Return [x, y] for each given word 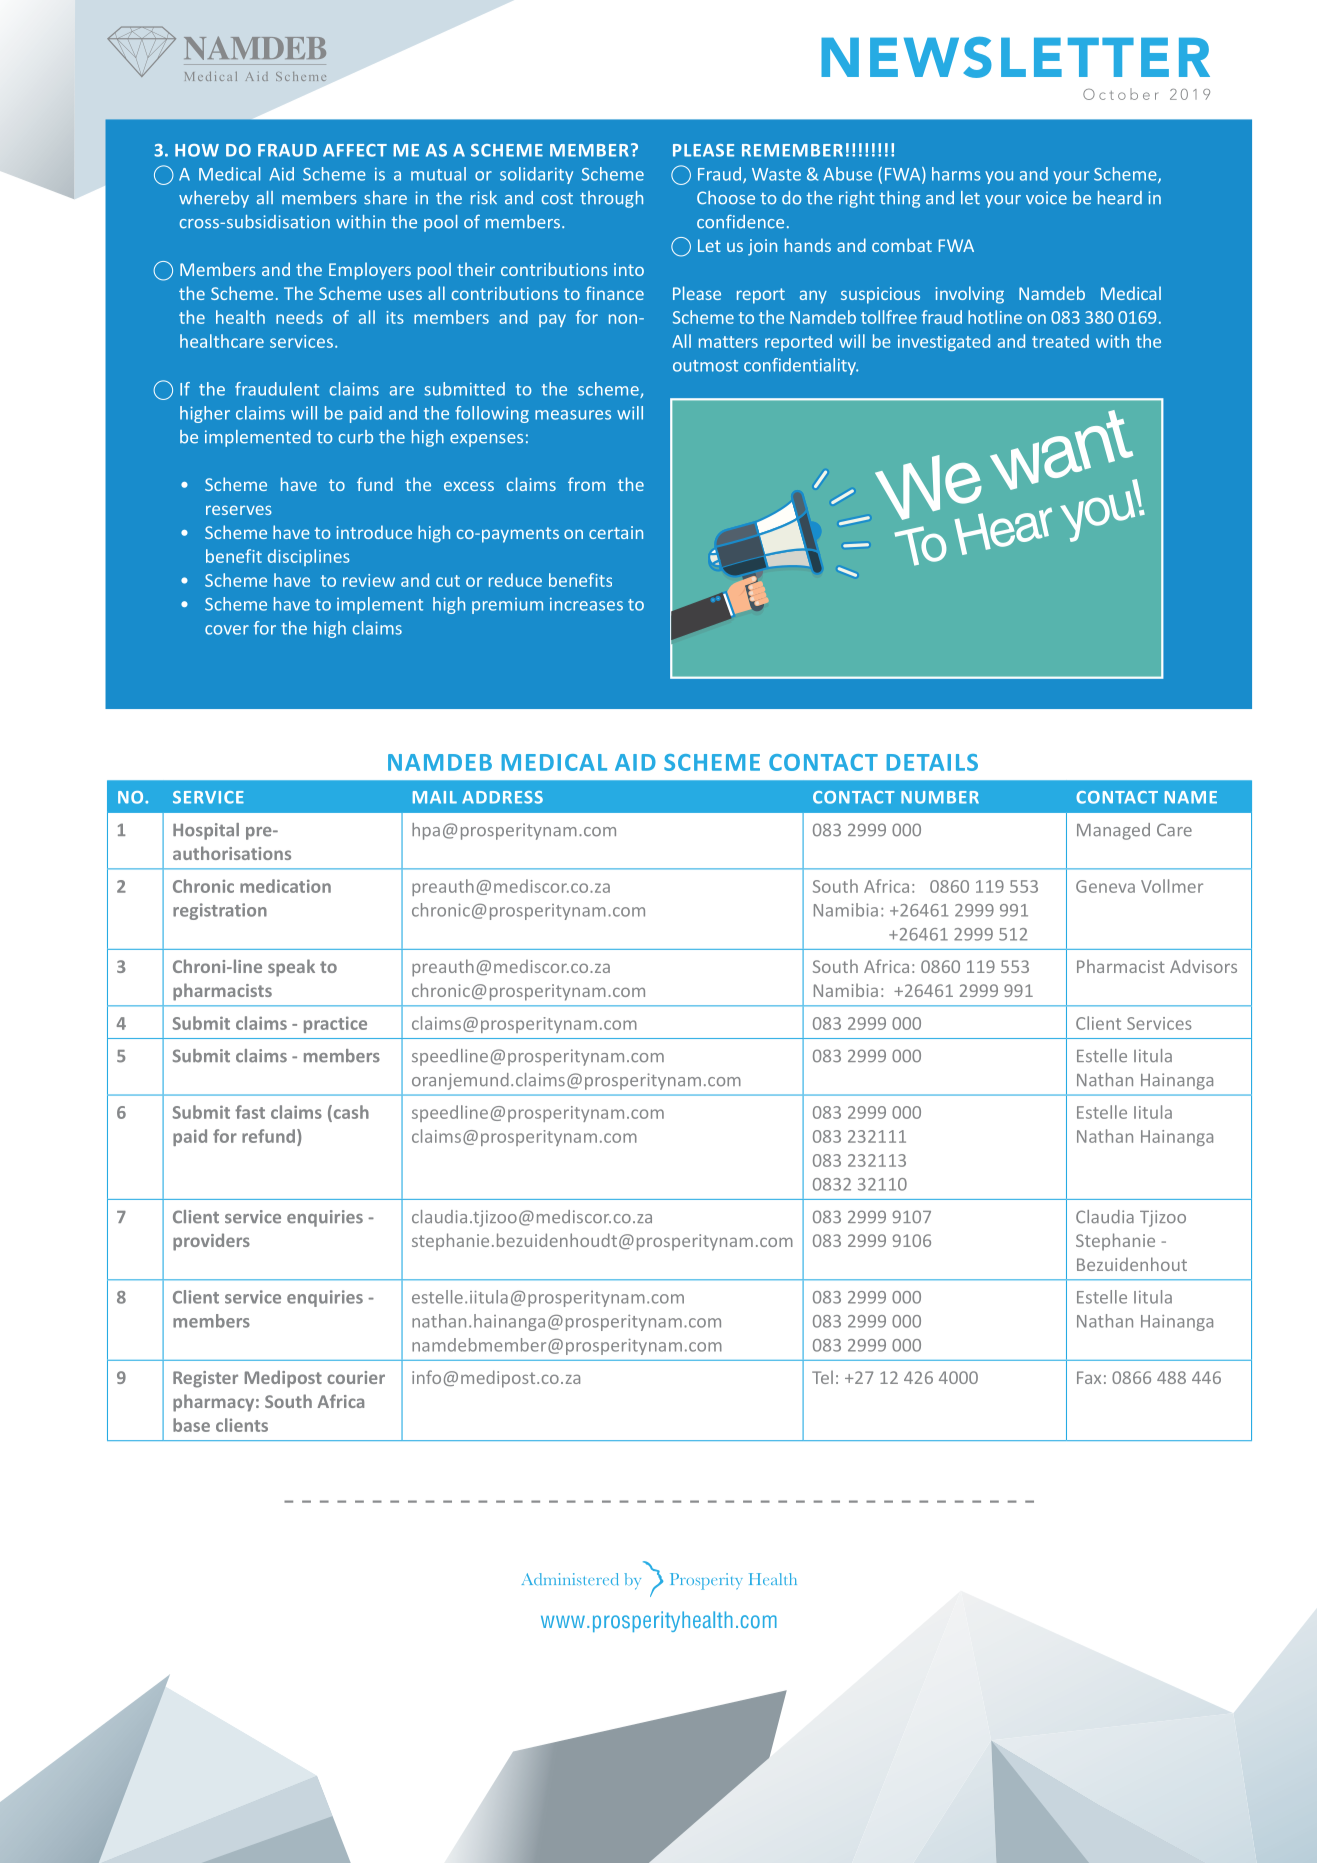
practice [335, 1024]
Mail [435, 797]
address [502, 797]
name [1191, 797]
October [1120, 94]
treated [1060, 341]
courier [356, 1377]
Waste [776, 174]
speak [291, 968]
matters [728, 342]
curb [356, 437]
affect [355, 150]
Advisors [1203, 966]
